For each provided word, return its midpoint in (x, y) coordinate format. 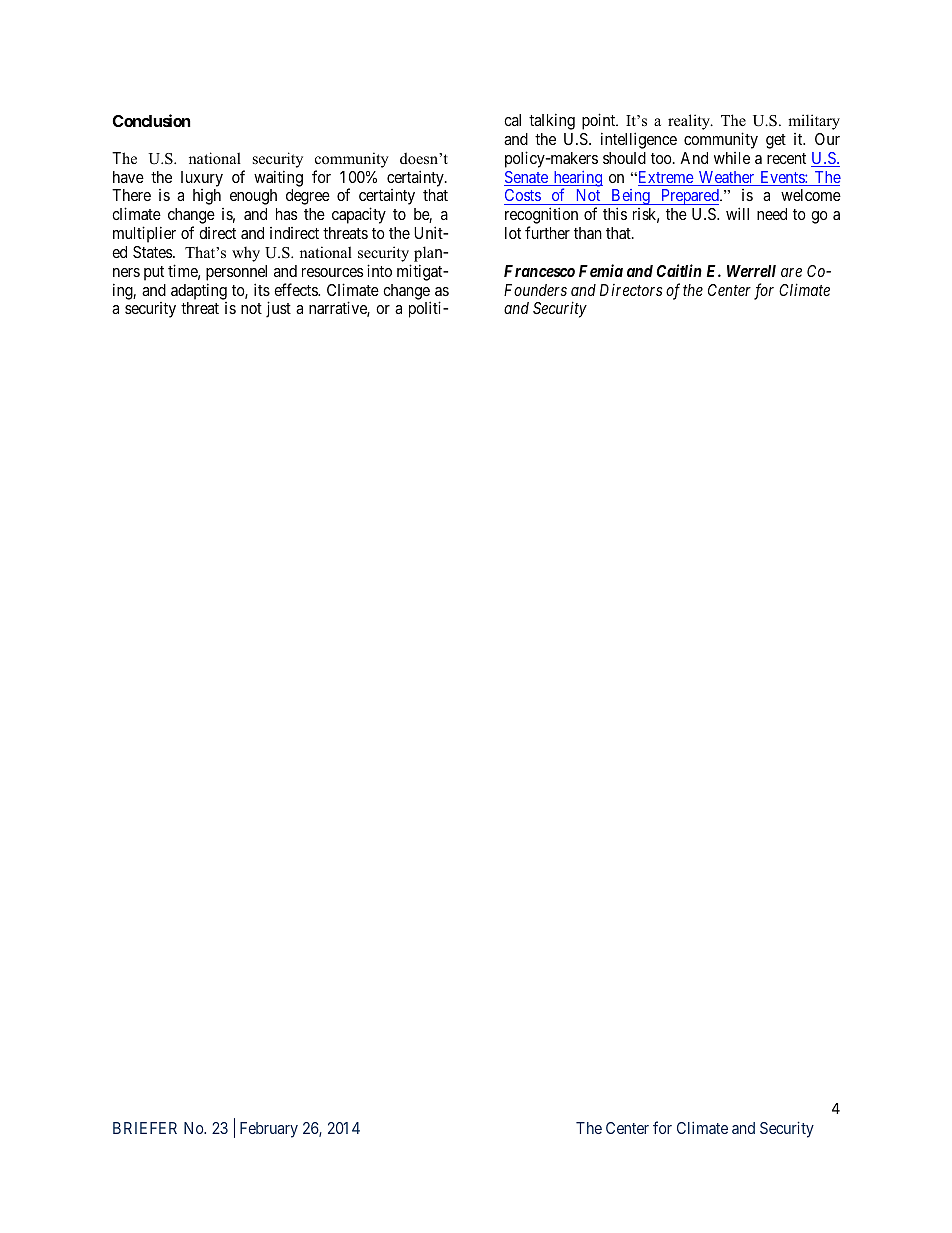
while (732, 158)
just (278, 309)
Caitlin (679, 270)
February (269, 1130)
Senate (527, 178)
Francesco (539, 271)
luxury (202, 179)
